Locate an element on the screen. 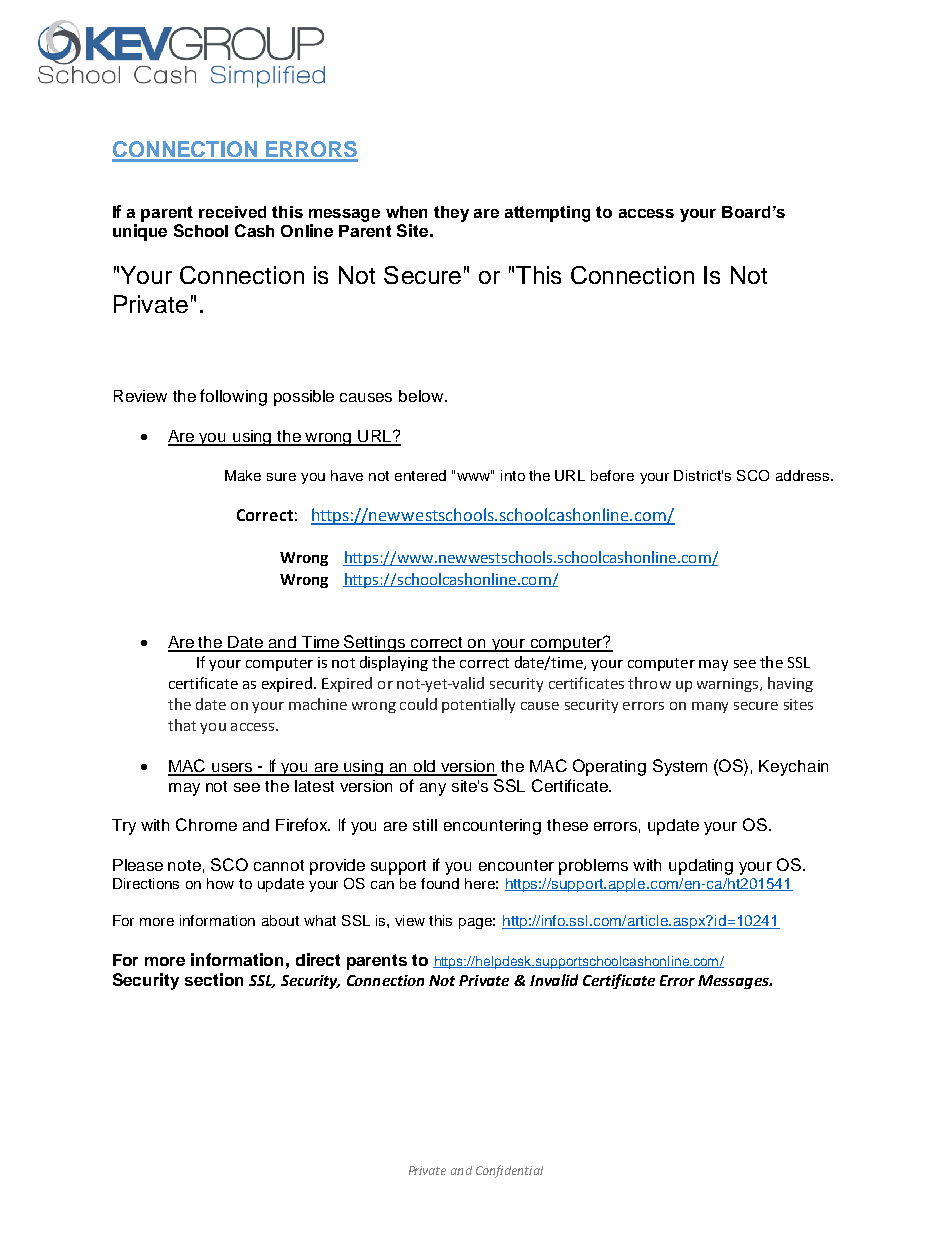 The image size is (952, 1233). Confidential is located at coordinates (509, 1171).
